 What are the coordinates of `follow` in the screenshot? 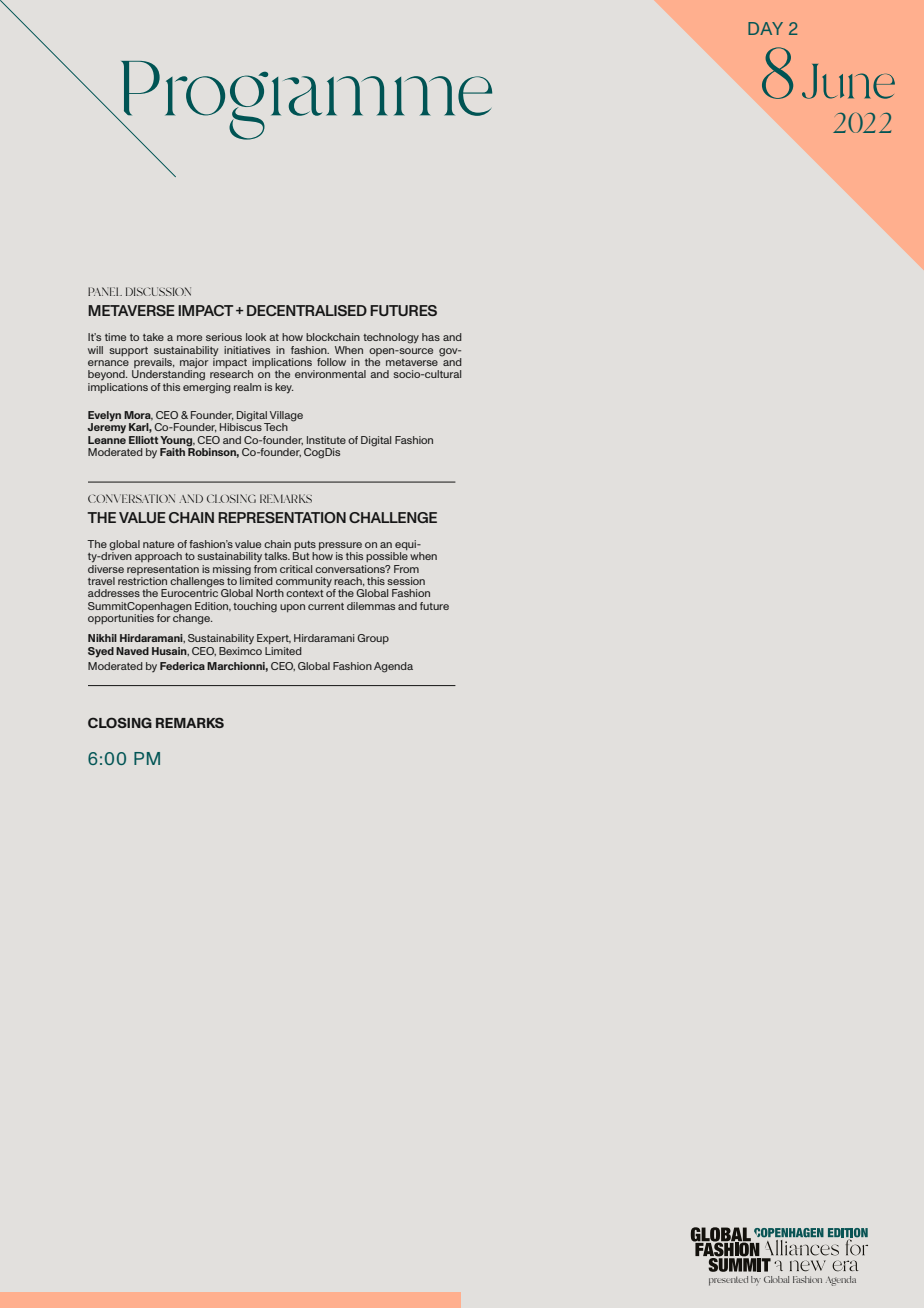 It's located at (331, 362).
